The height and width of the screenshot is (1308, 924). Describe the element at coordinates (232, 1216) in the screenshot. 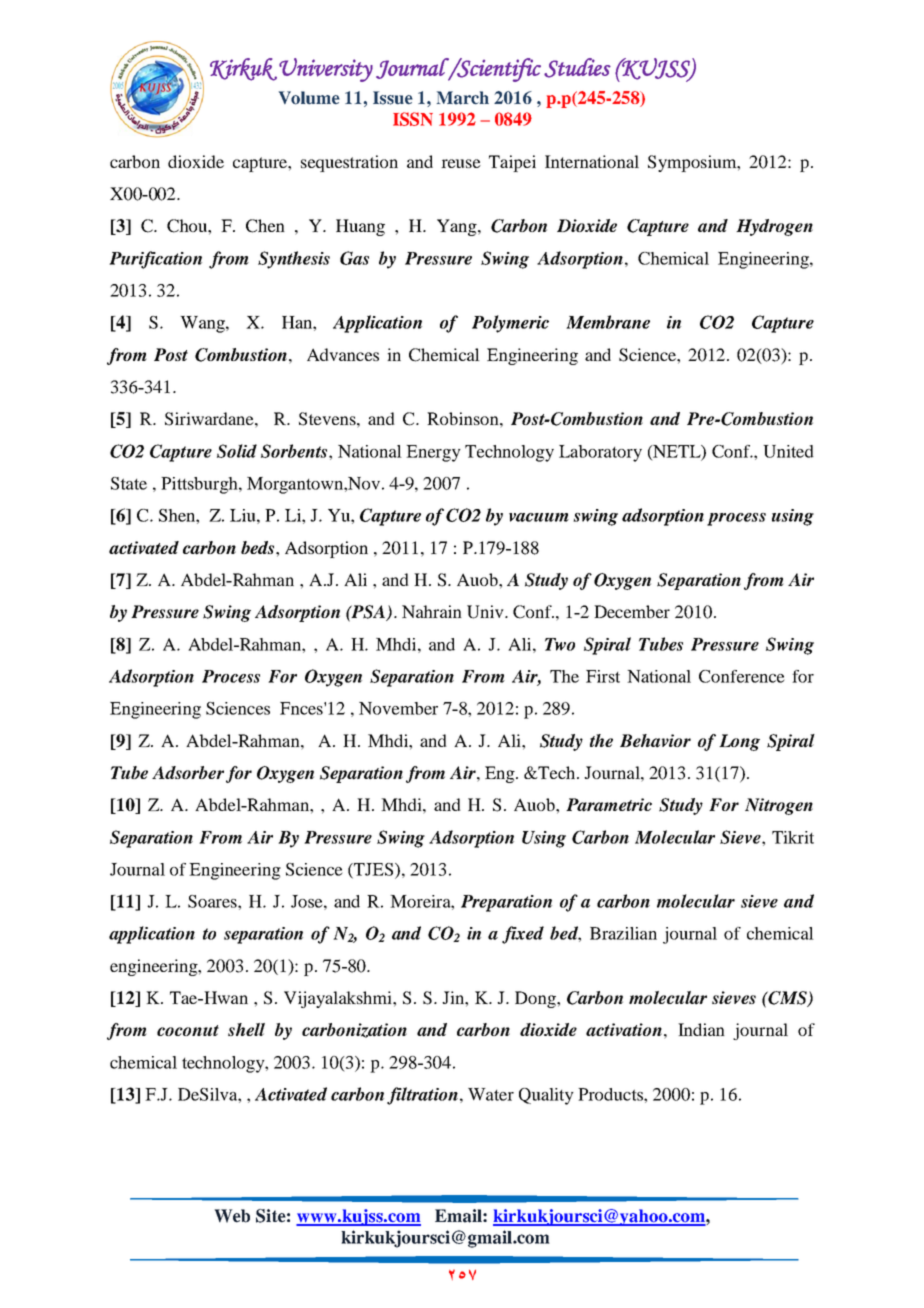

I see `Web` at that location.
